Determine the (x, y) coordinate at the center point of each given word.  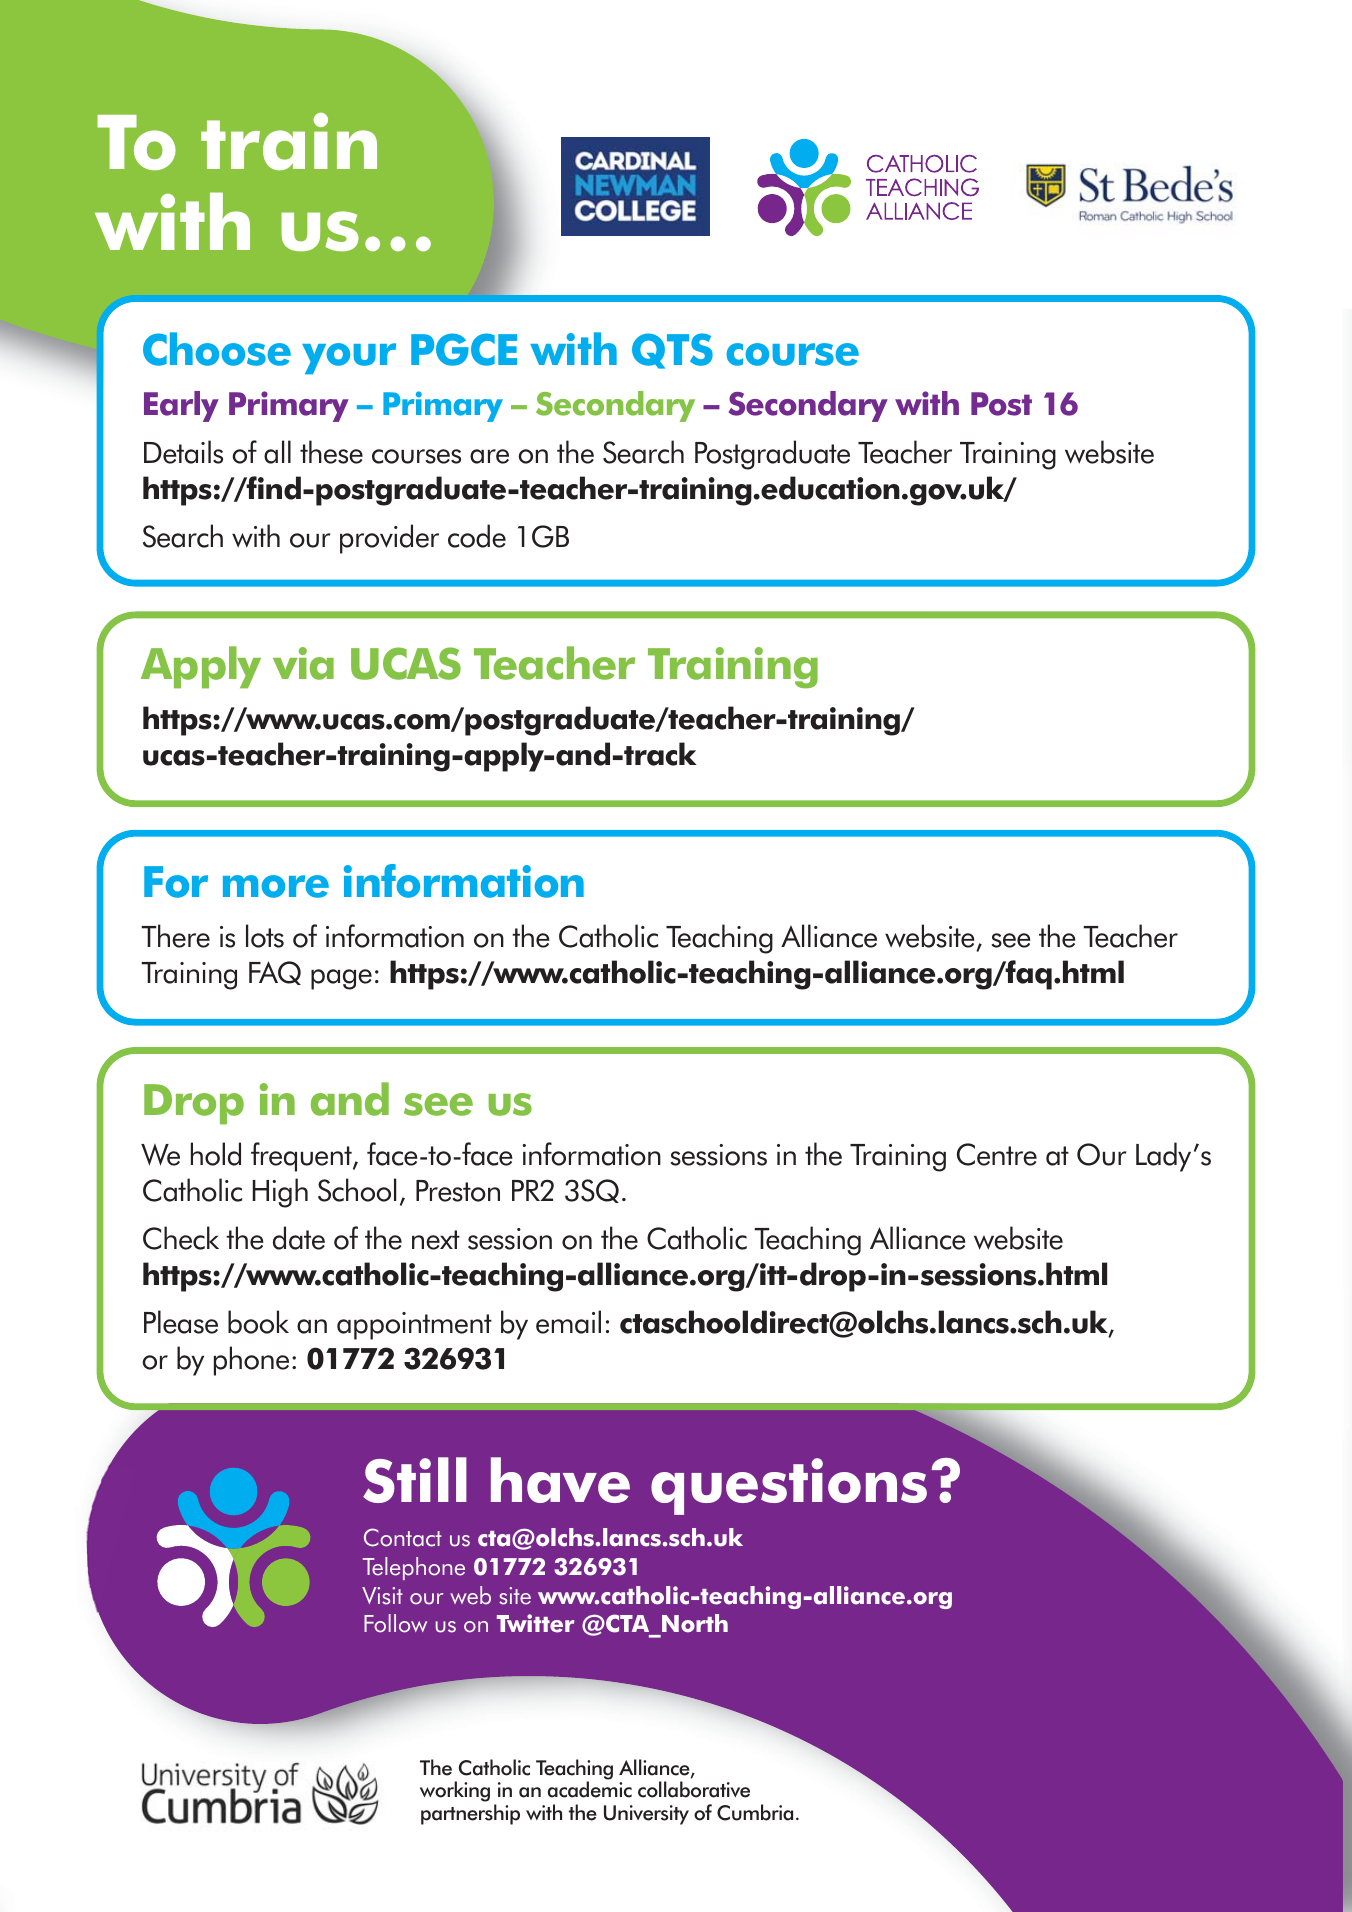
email (568, 1322)
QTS (672, 351)
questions (789, 1486)
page (341, 979)
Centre (997, 1154)
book (258, 1322)
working (455, 1791)
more (276, 886)
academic (590, 1789)
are (489, 456)
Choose (217, 349)
